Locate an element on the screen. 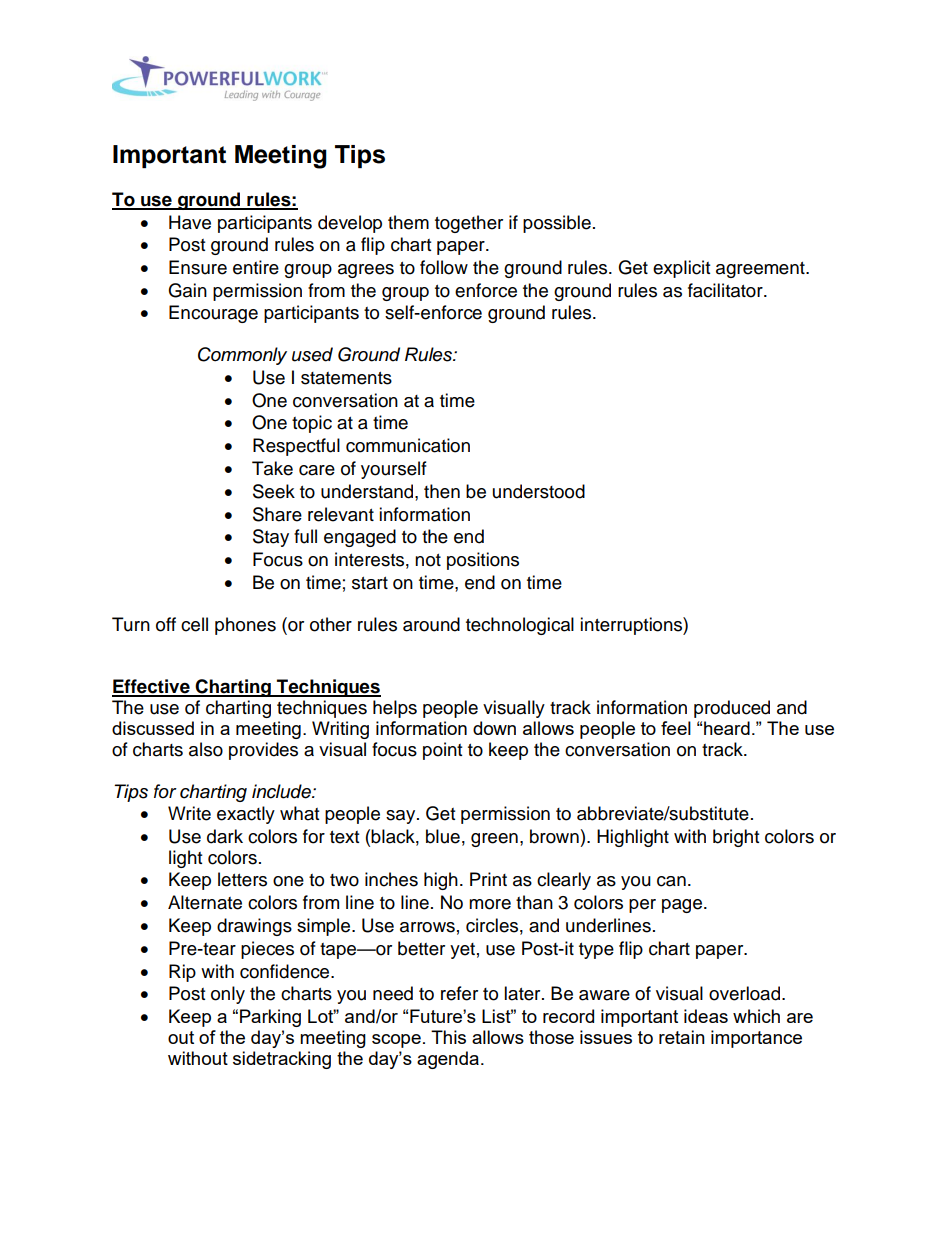 The image size is (952, 1233). Take is located at coordinates (272, 468).
